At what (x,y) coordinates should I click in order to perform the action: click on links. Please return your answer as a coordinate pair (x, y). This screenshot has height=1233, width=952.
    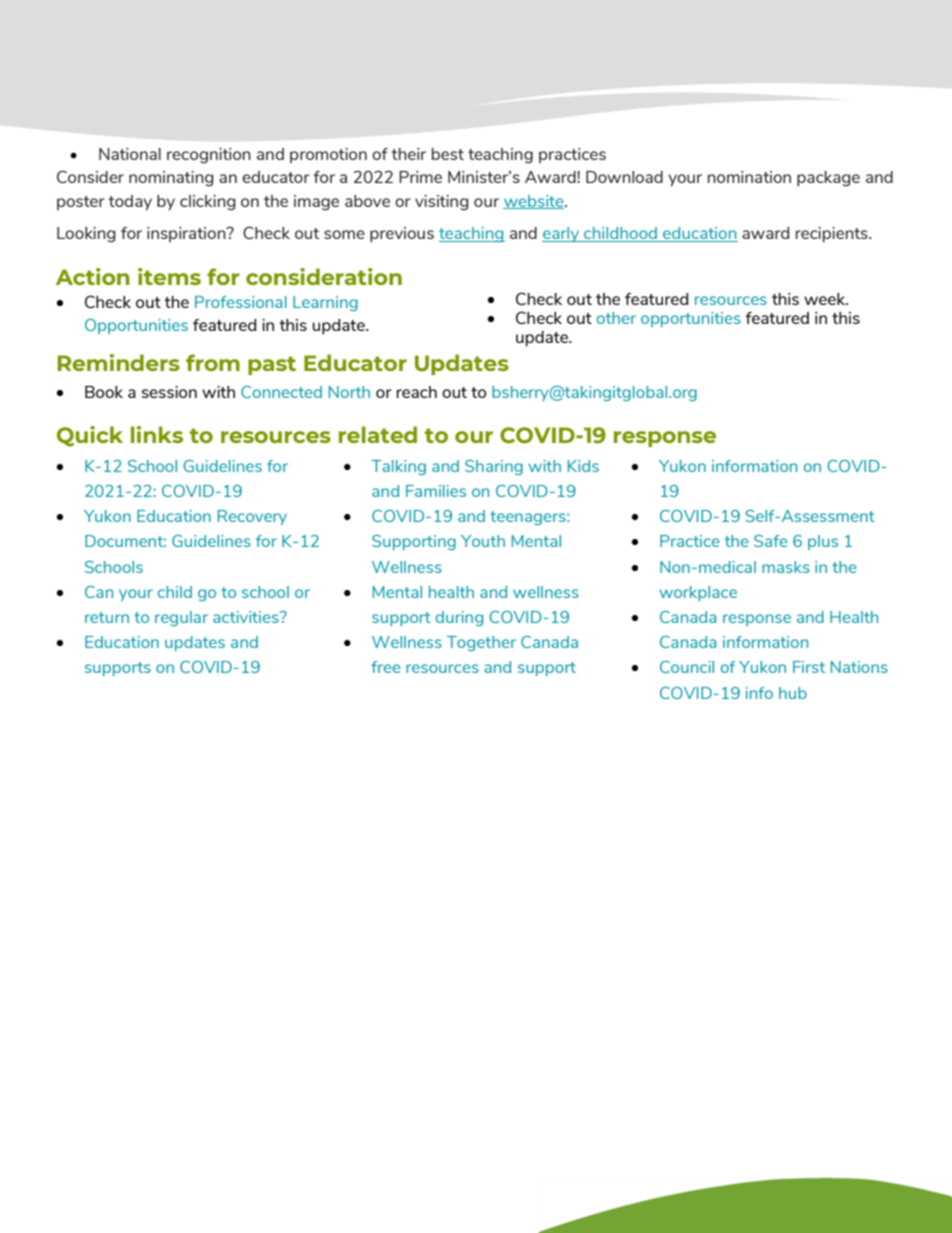
    Looking at the image, I should click on (157, 434).
